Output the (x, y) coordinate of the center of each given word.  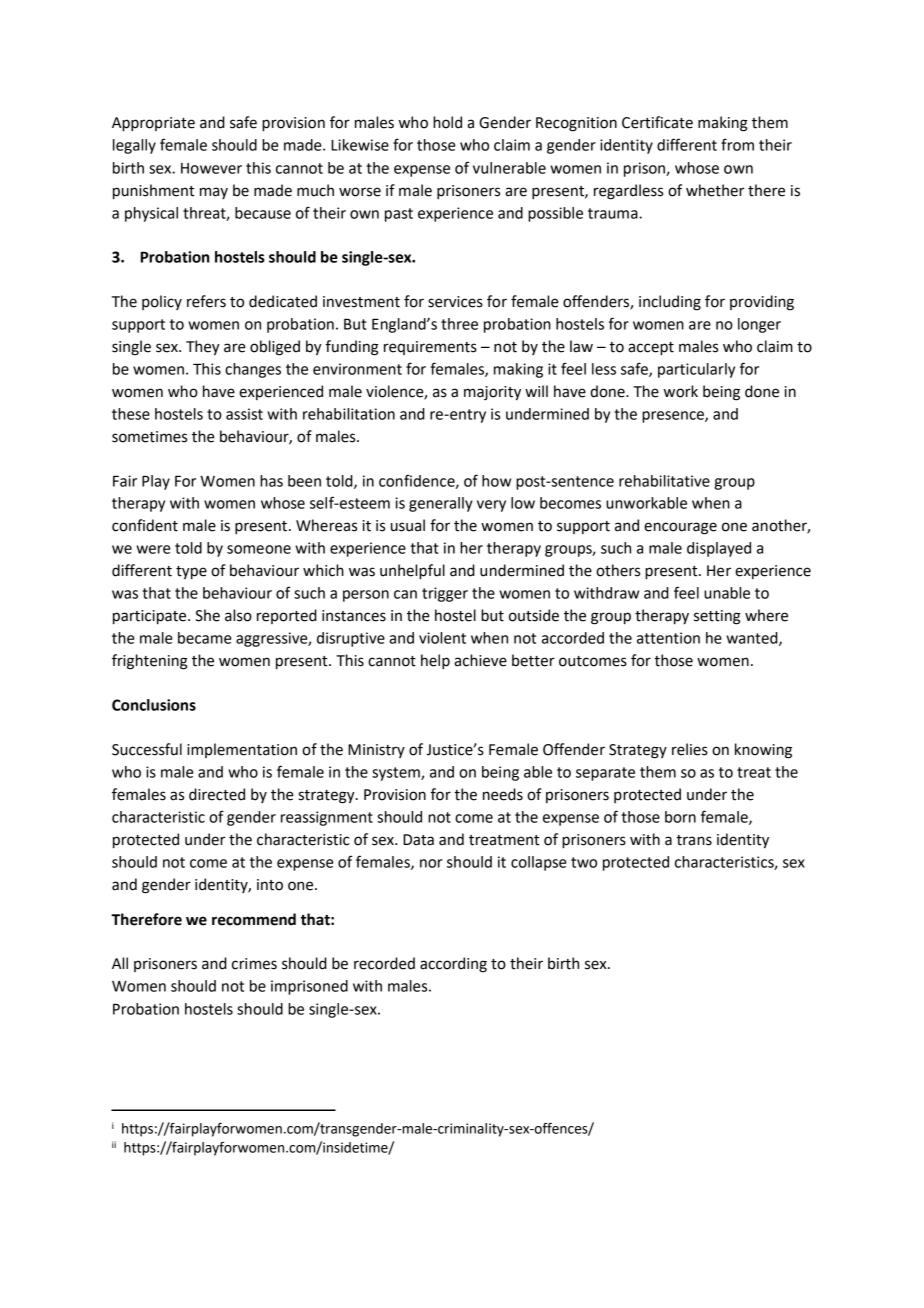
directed (217, 794)
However (211, 168)
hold (447, 122)
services (455, 302)
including (670, 303)
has (271, 481)
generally (441, 504)
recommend (254, 919)
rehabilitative (664, 481)
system (397, 774)
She (207, 615)
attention (668, 638)
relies (690, 749)
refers (206, 301)
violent (442, 638)
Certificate (657, 122)
